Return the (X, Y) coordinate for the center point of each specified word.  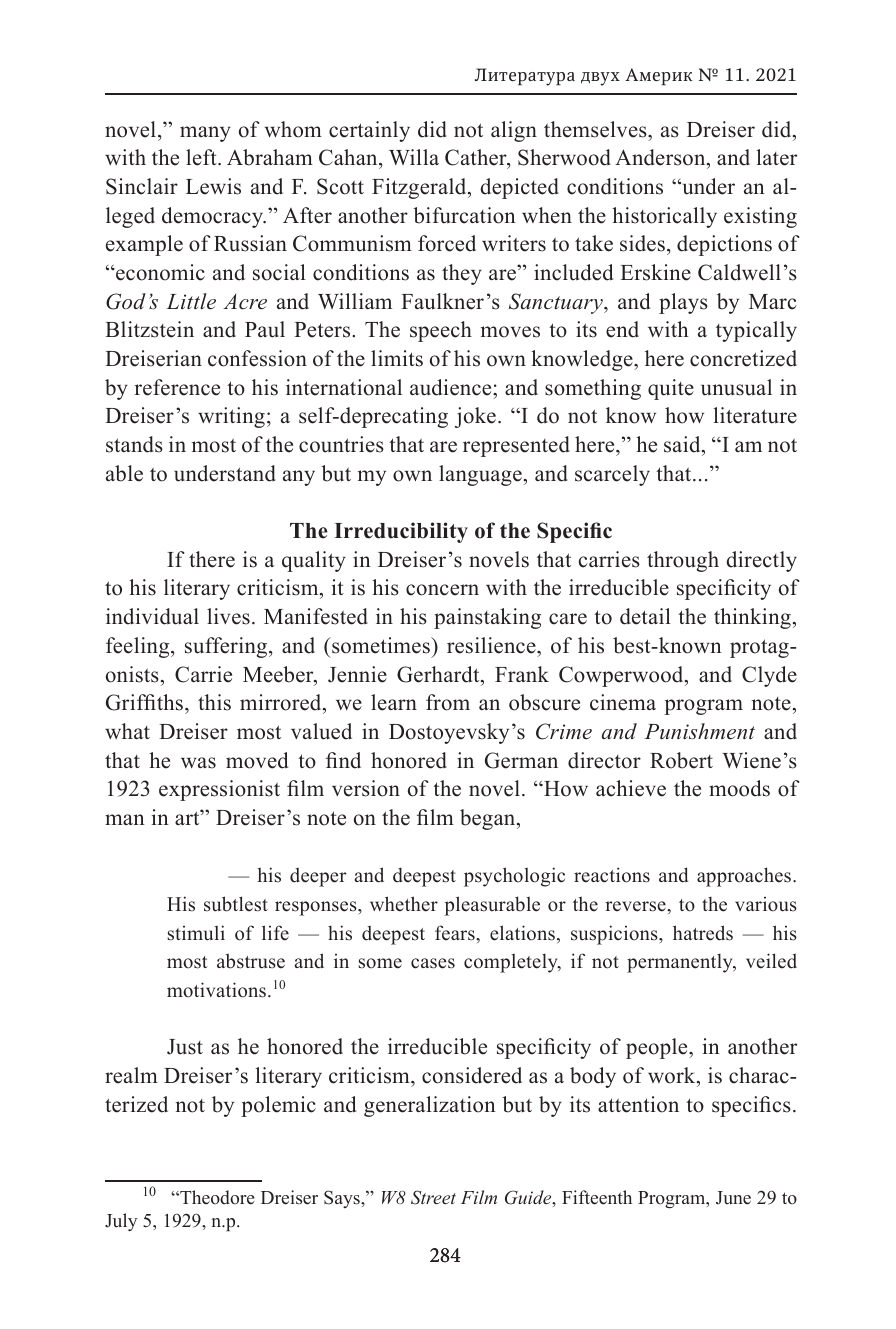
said (683, 444)
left (202, 157)
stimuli (196, 933)
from (448, 702)
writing (231, 417)
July (121, 1222)
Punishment (700, 731)
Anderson (661, 159)
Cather (477, 159)
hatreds (703, 933)
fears (456, 933)
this (214, 702)
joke (475, 417)
